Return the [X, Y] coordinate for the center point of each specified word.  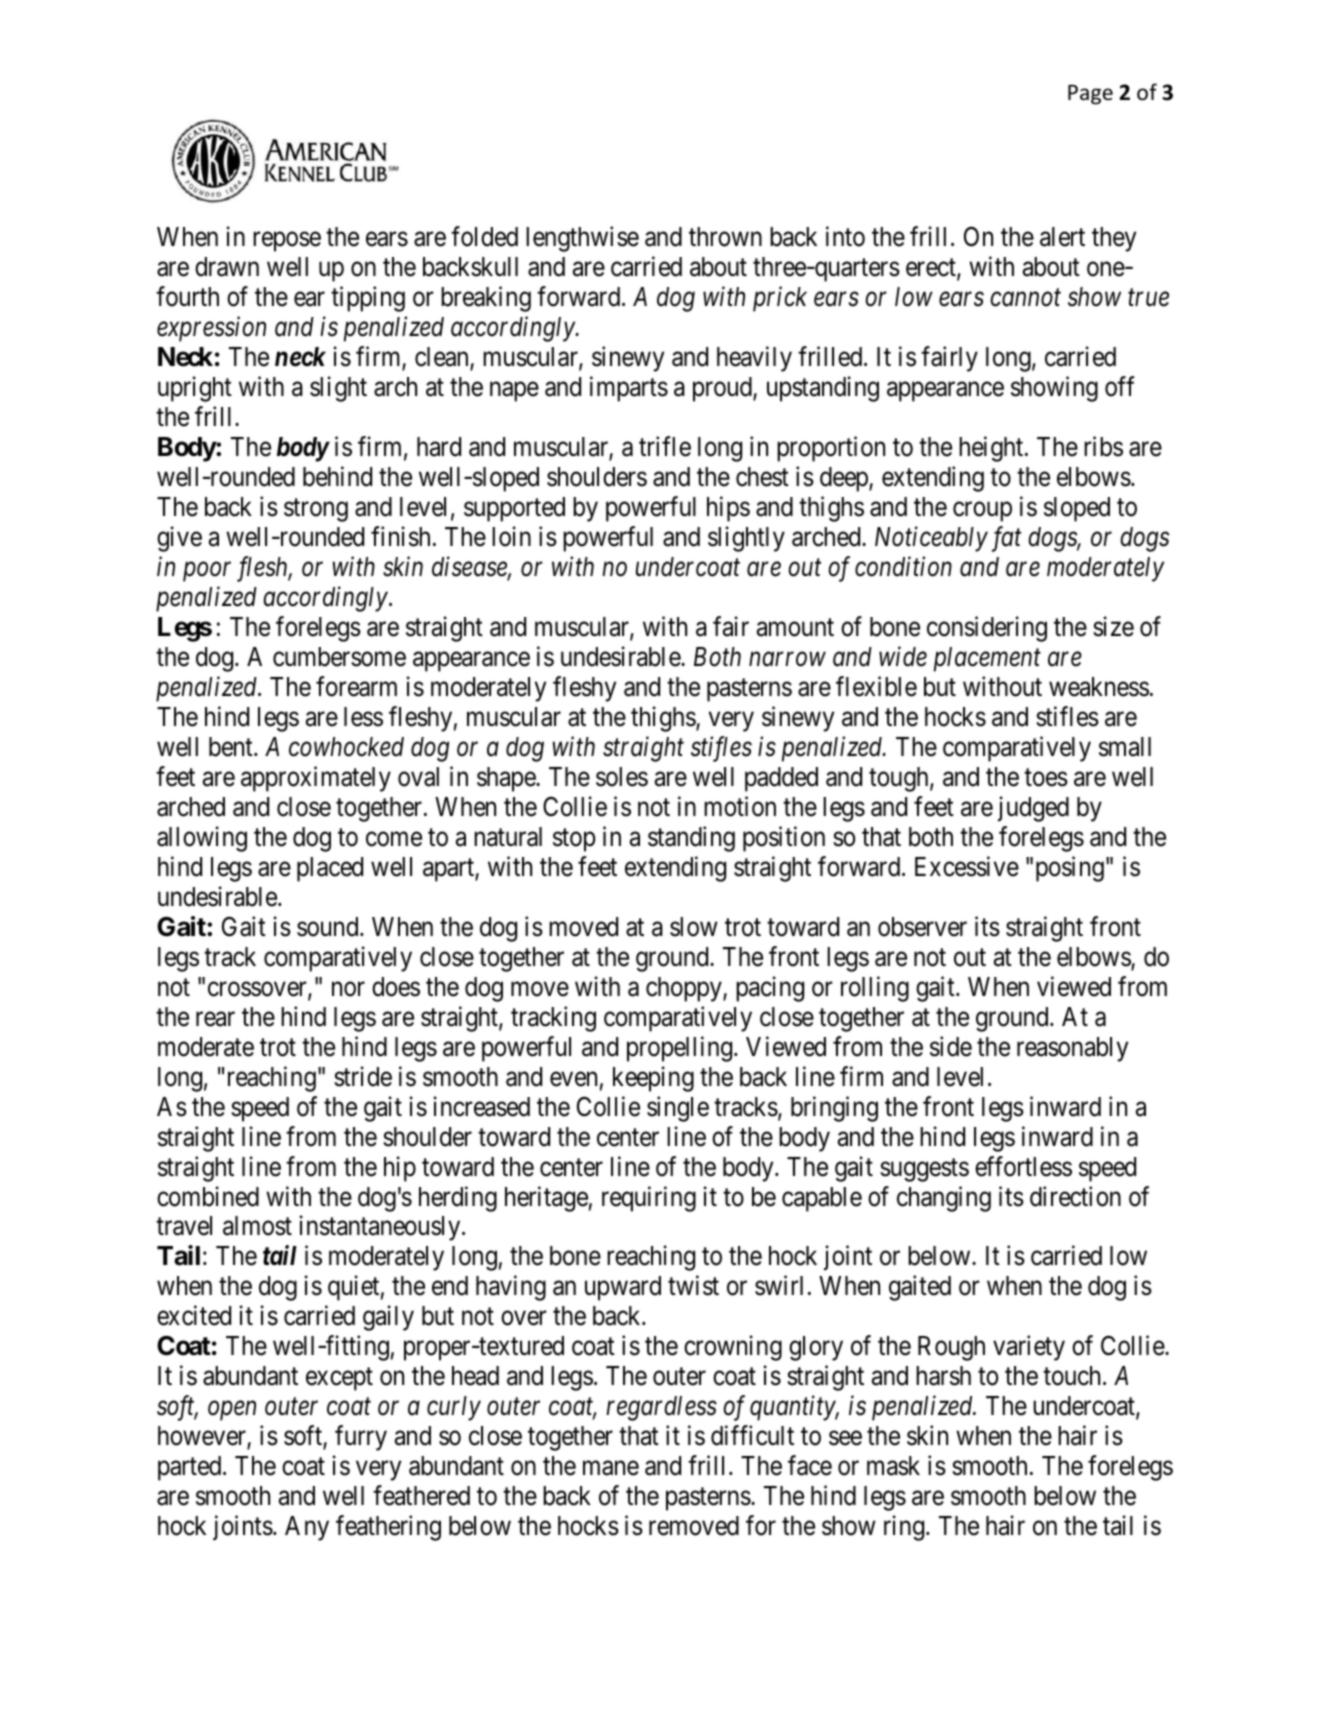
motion [740, 806]
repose [287, 242]
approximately [316, 779]
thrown [725, 237]
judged [1033, 809]
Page [1090, 95]
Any [307, 1528]
